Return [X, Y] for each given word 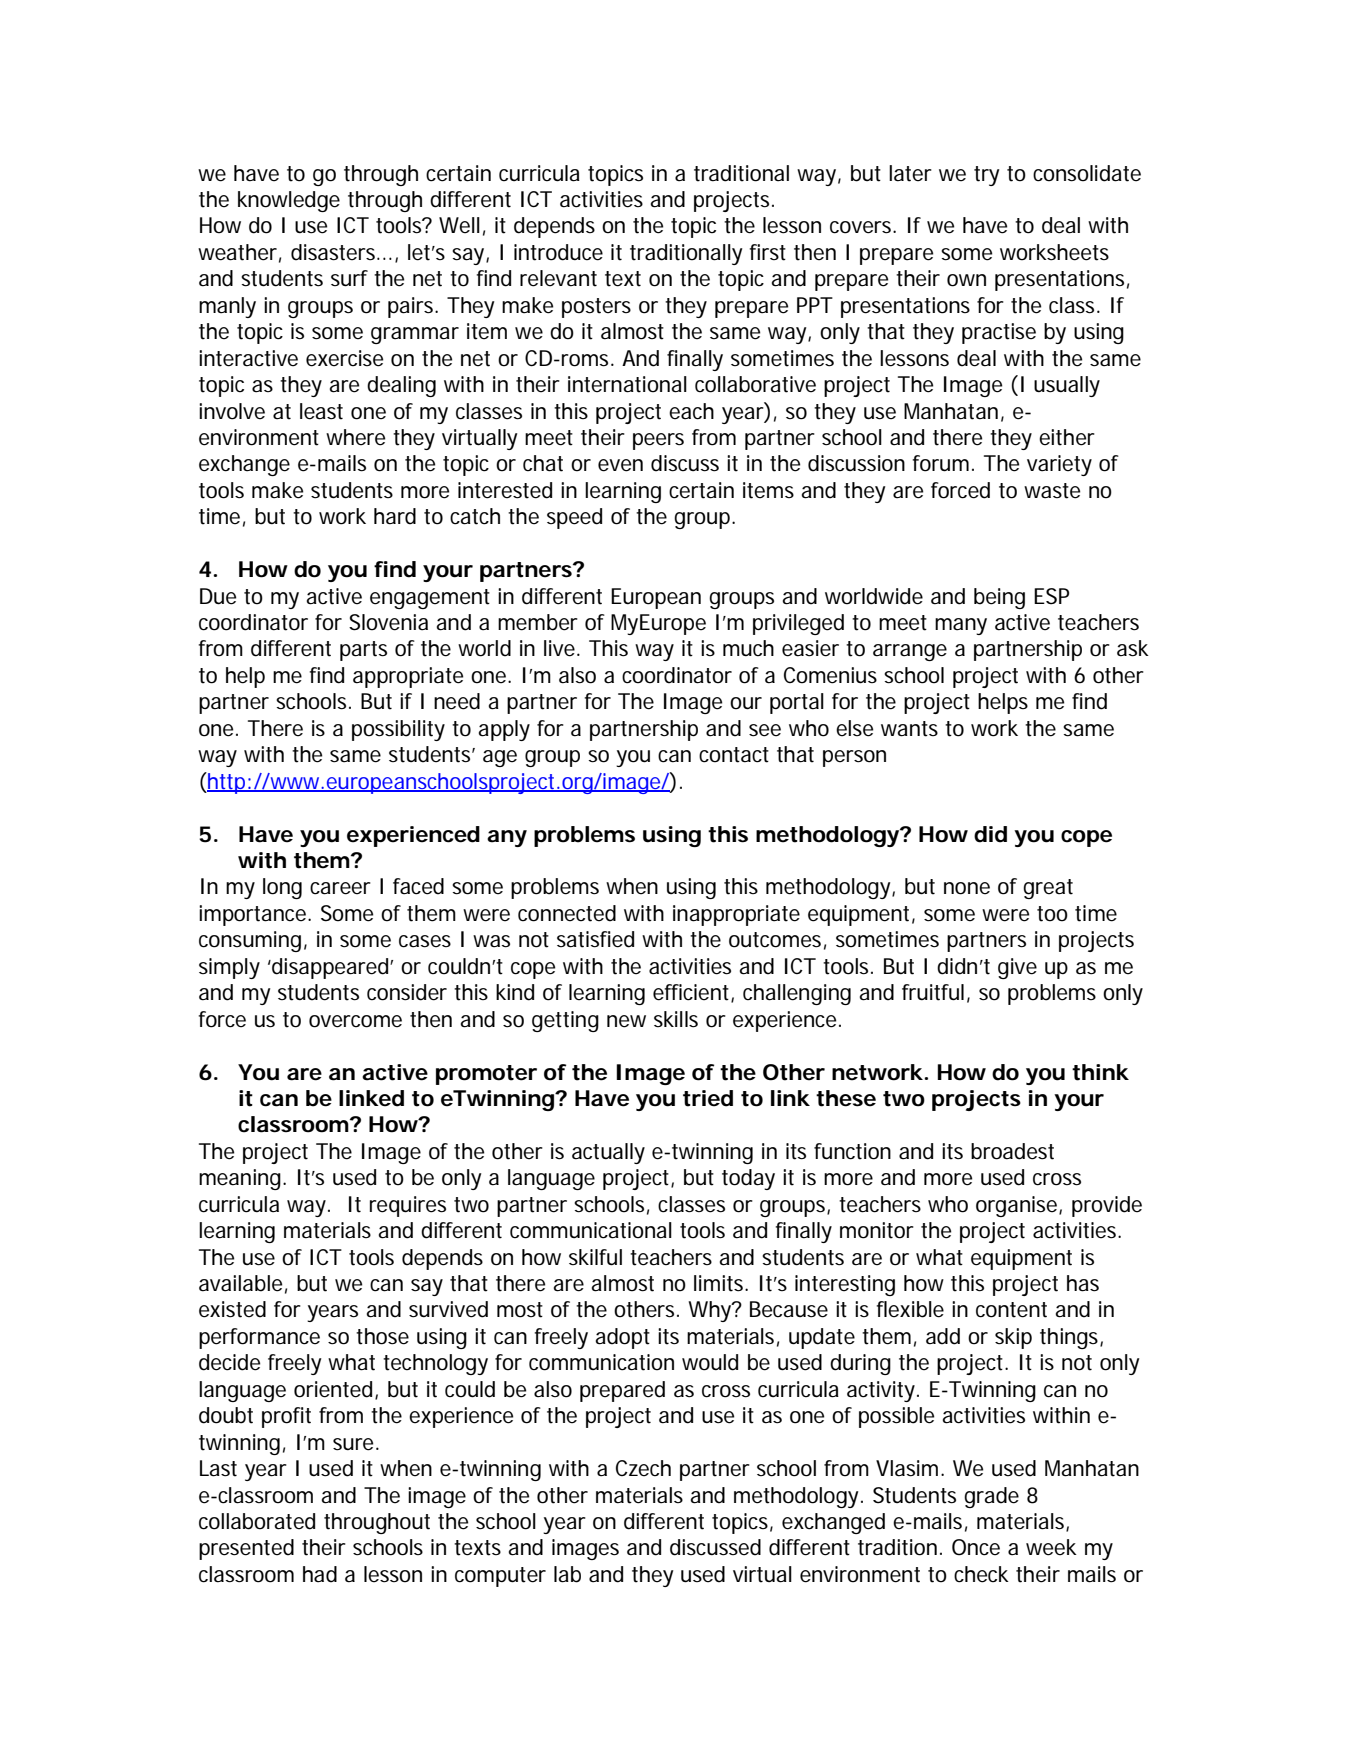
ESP [1051, 596]
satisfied [595, 939]
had [320, 1574]
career [340, 888]
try [986, 176]
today [748, 1179]
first [768, 252]
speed [574, 518]
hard [395, 516]
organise [1018, 1206]
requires [408, 1206]
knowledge [289, 201]
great [1048, 889]
